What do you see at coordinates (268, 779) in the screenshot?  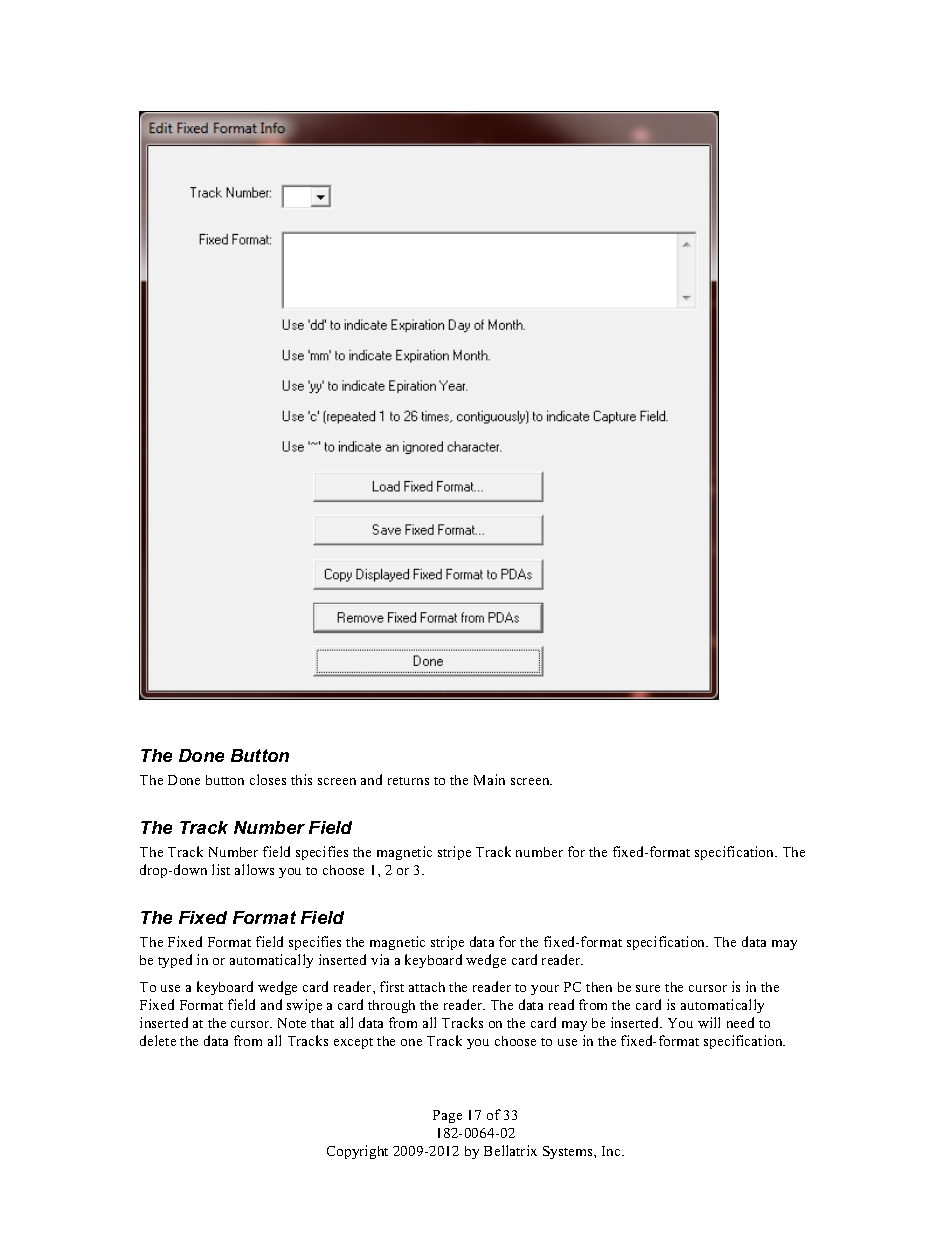 I see `closes` at bounding box center [268, 779].
